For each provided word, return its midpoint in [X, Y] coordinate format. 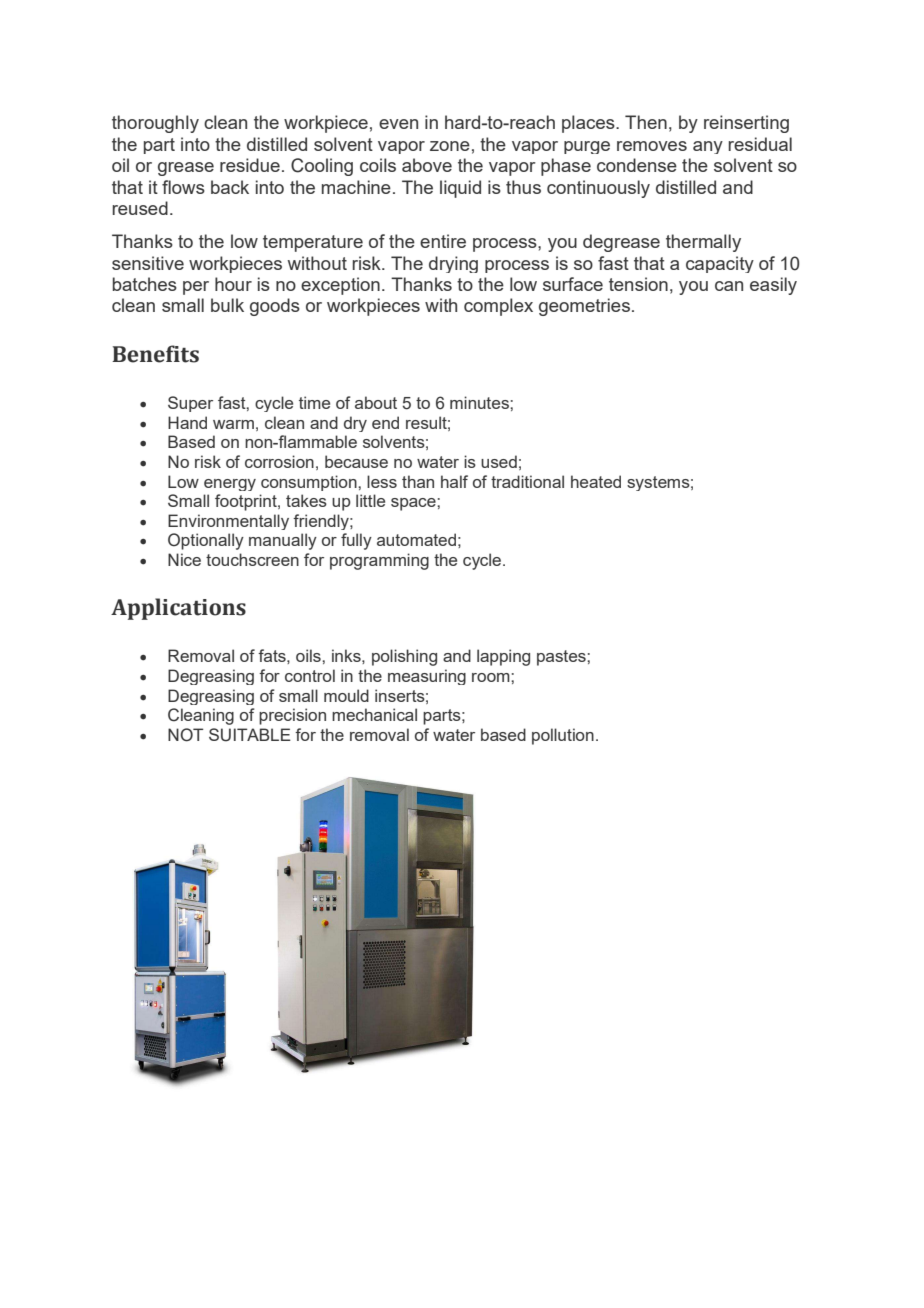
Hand [187, 422]
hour [233, 284]
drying [453, 264]
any [708, 147]
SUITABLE [250, 735]
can [729, 286]
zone [450, 146]
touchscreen [252, 559]
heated [596, 481]
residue [250, 165]
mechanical [374, 714]
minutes [480, 402]
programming [379, 561]
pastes [562, 658]
